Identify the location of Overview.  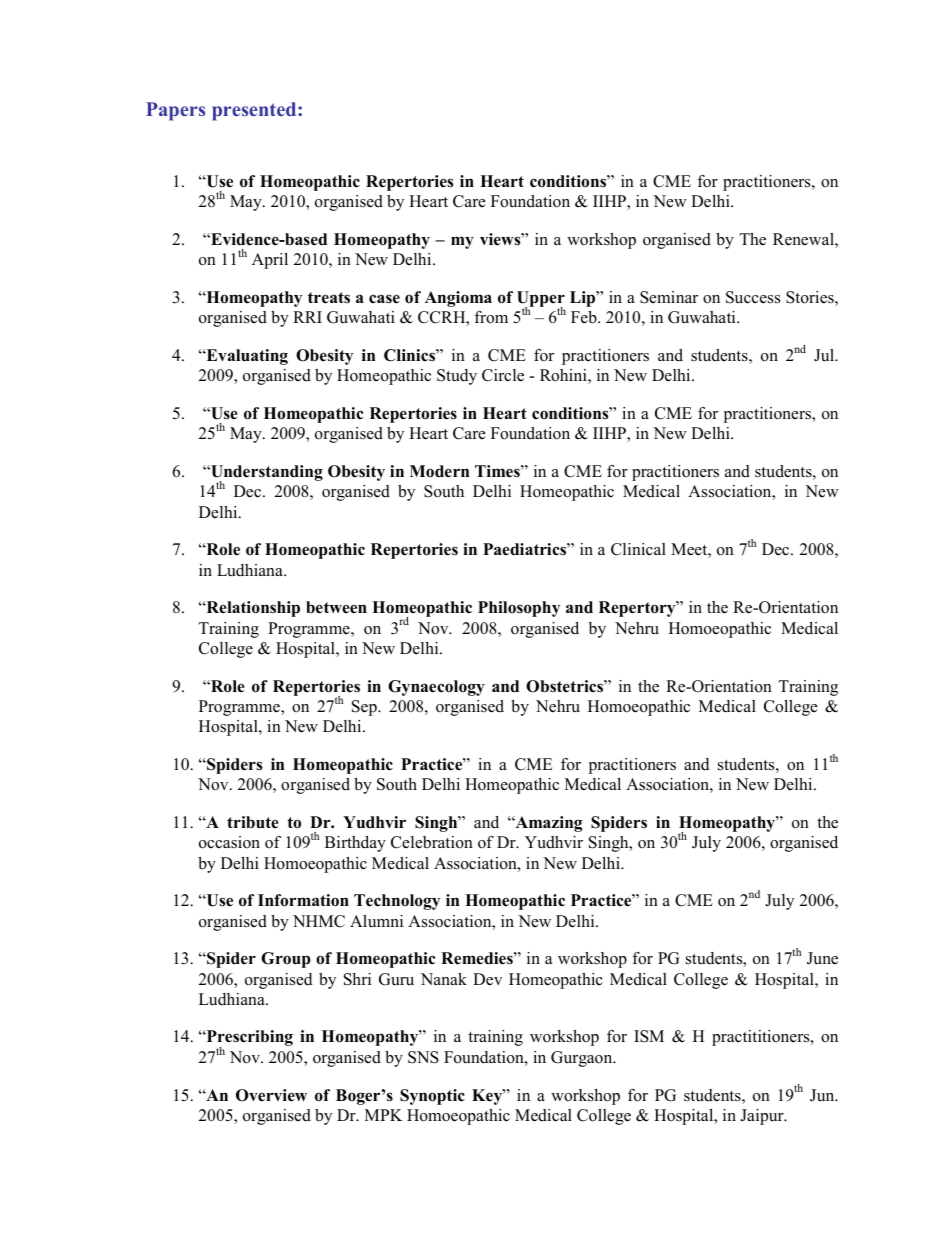
(271, 1095).
